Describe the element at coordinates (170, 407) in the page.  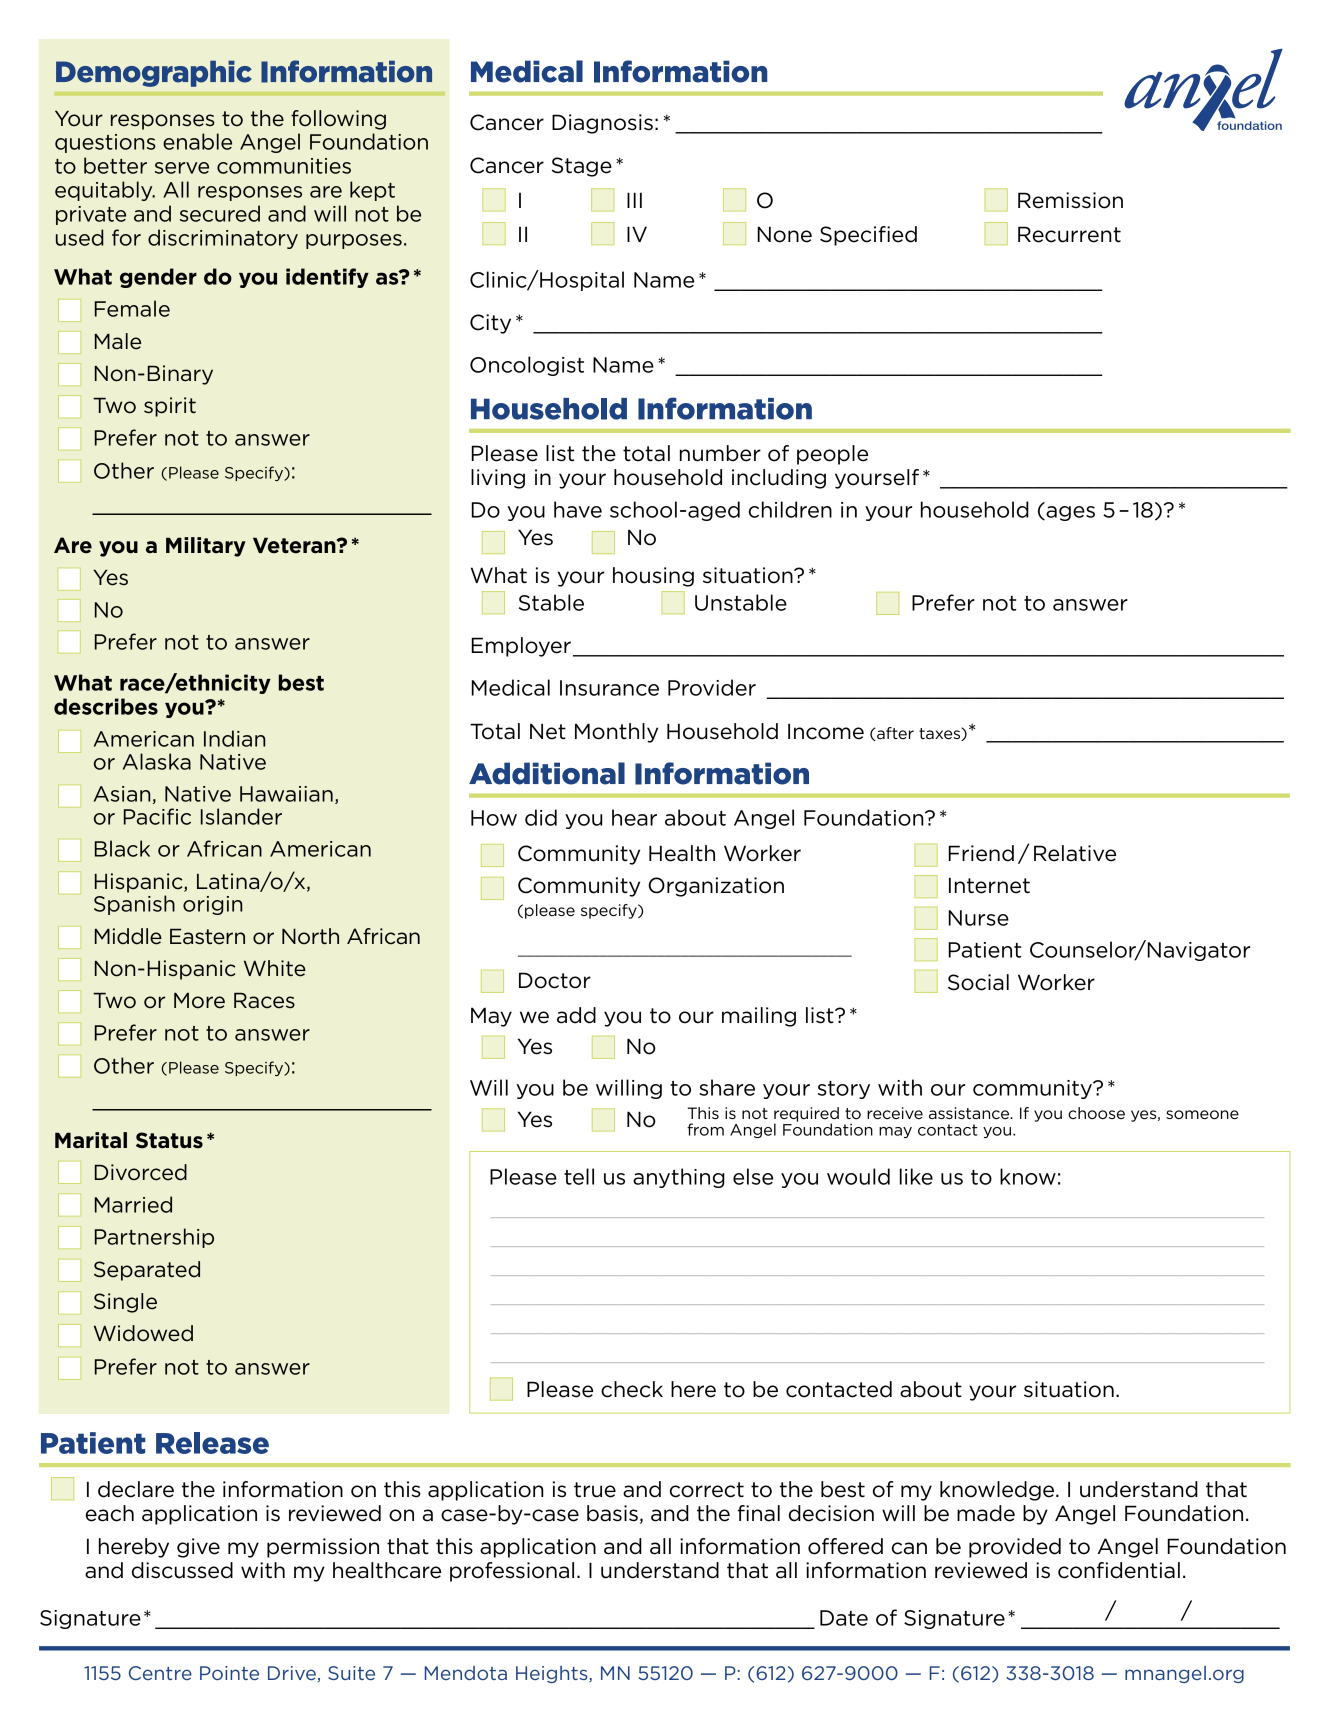
I see `spirit` at that location.
